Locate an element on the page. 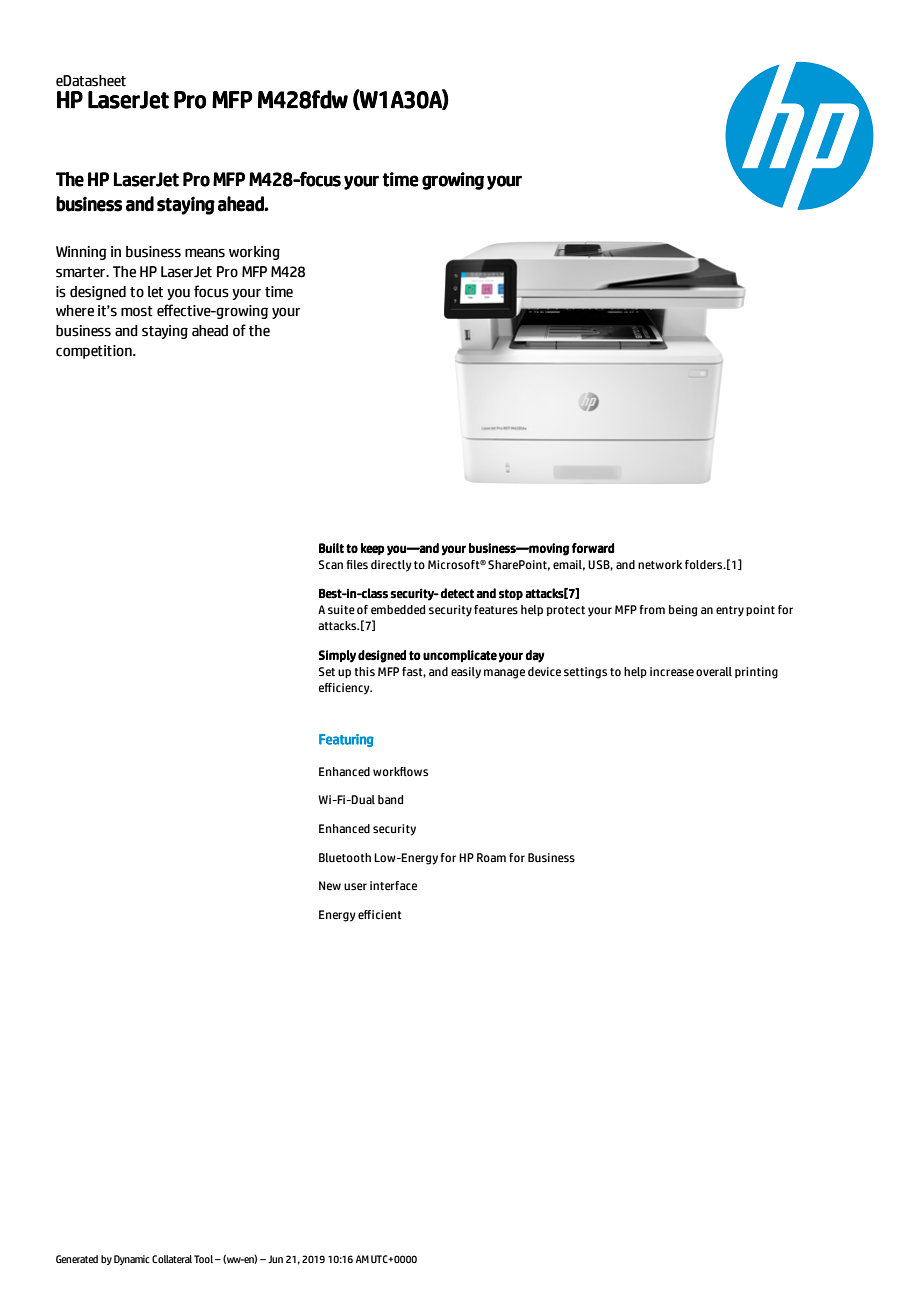 Image resolution: width=924 pixels, height=1307 pixels. Collateral is located at coordinates (172, 1259).
